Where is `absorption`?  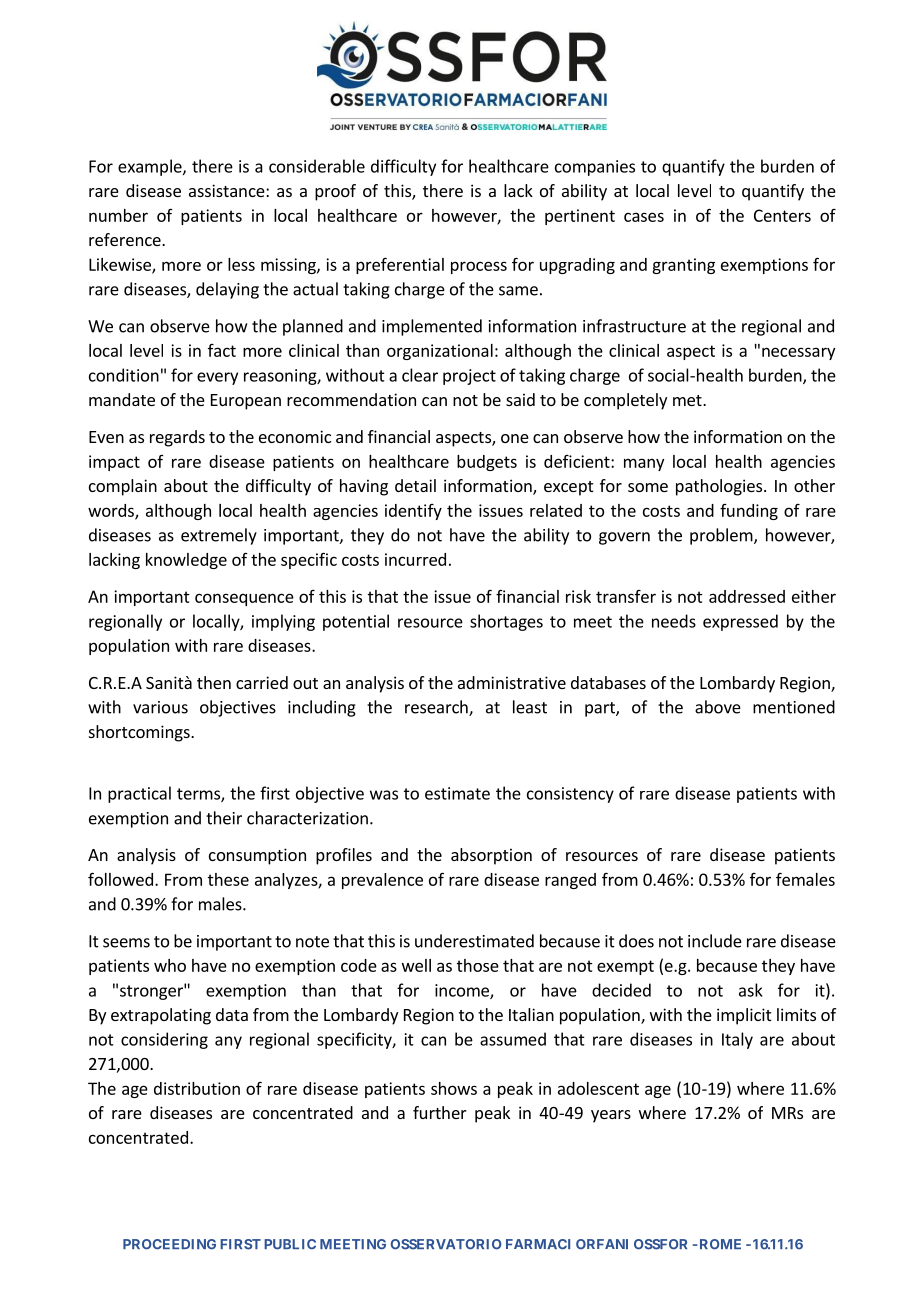
absorption is located at coordinates (491, 856).
